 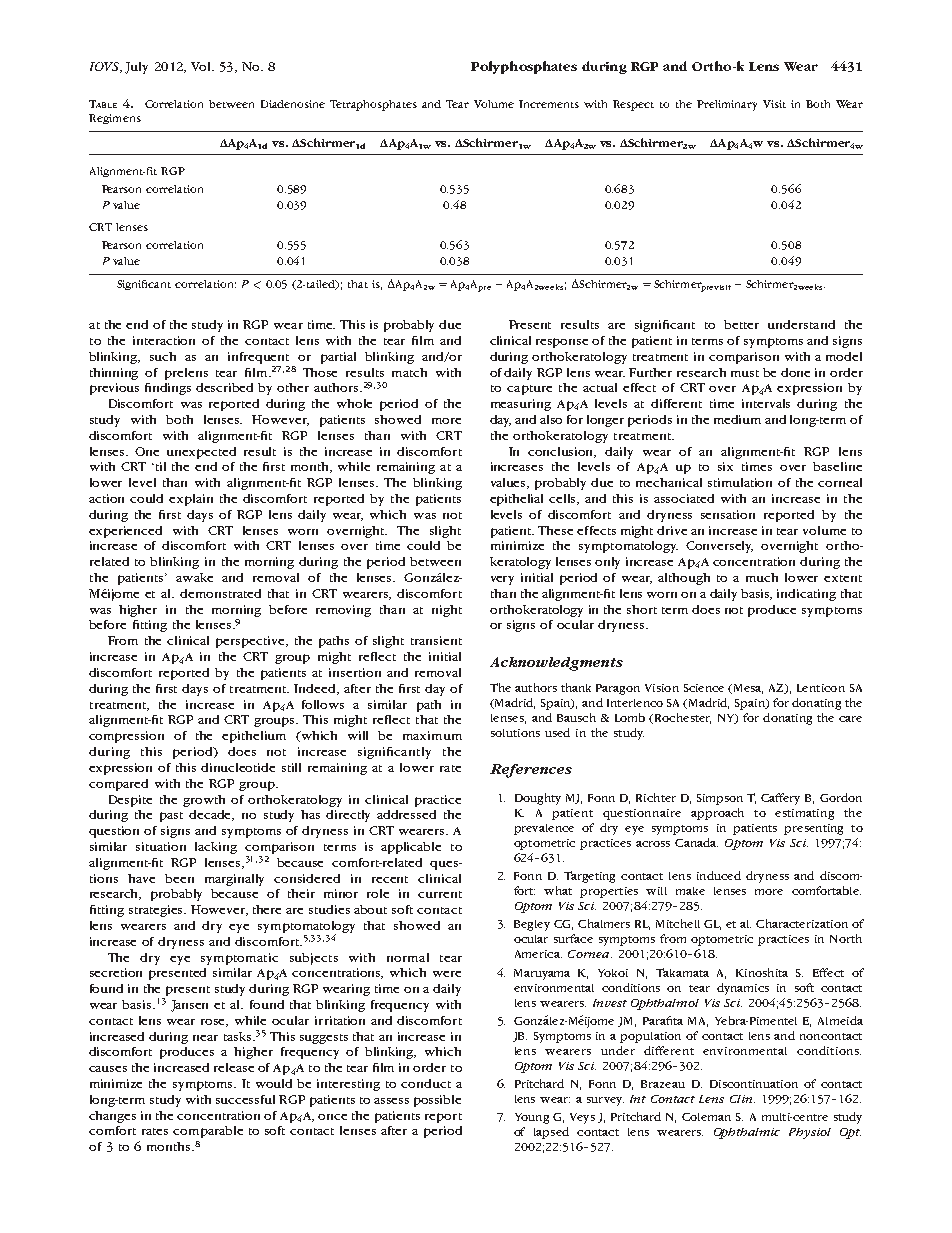 I want to click on July, so click(x=136, y=68).
